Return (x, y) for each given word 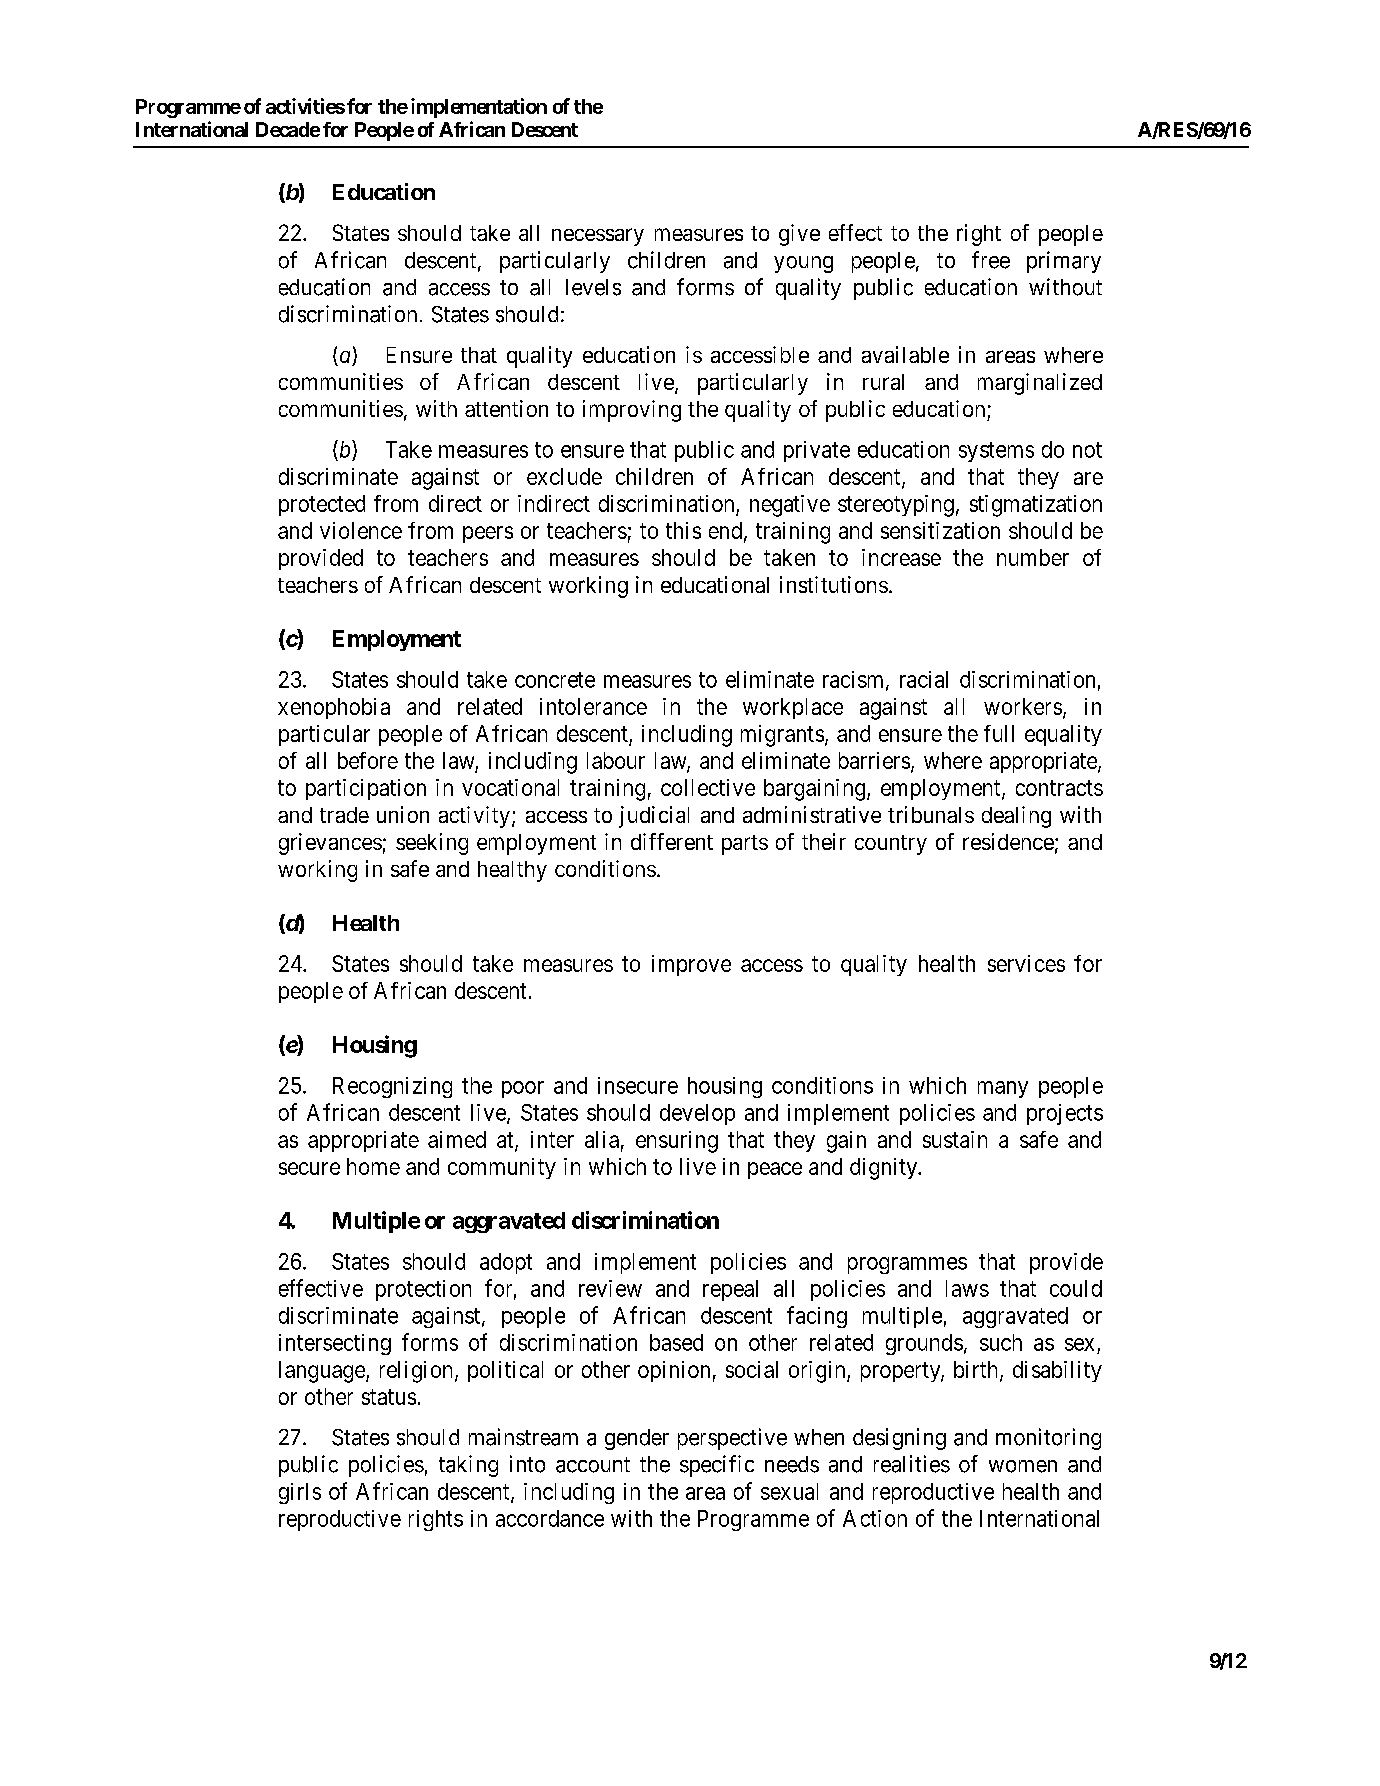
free (991, 260)
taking (468, 1466)
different (672, 841)
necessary (598, 237)
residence (1008, 841)
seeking (432, 844)
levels (593, 287)
